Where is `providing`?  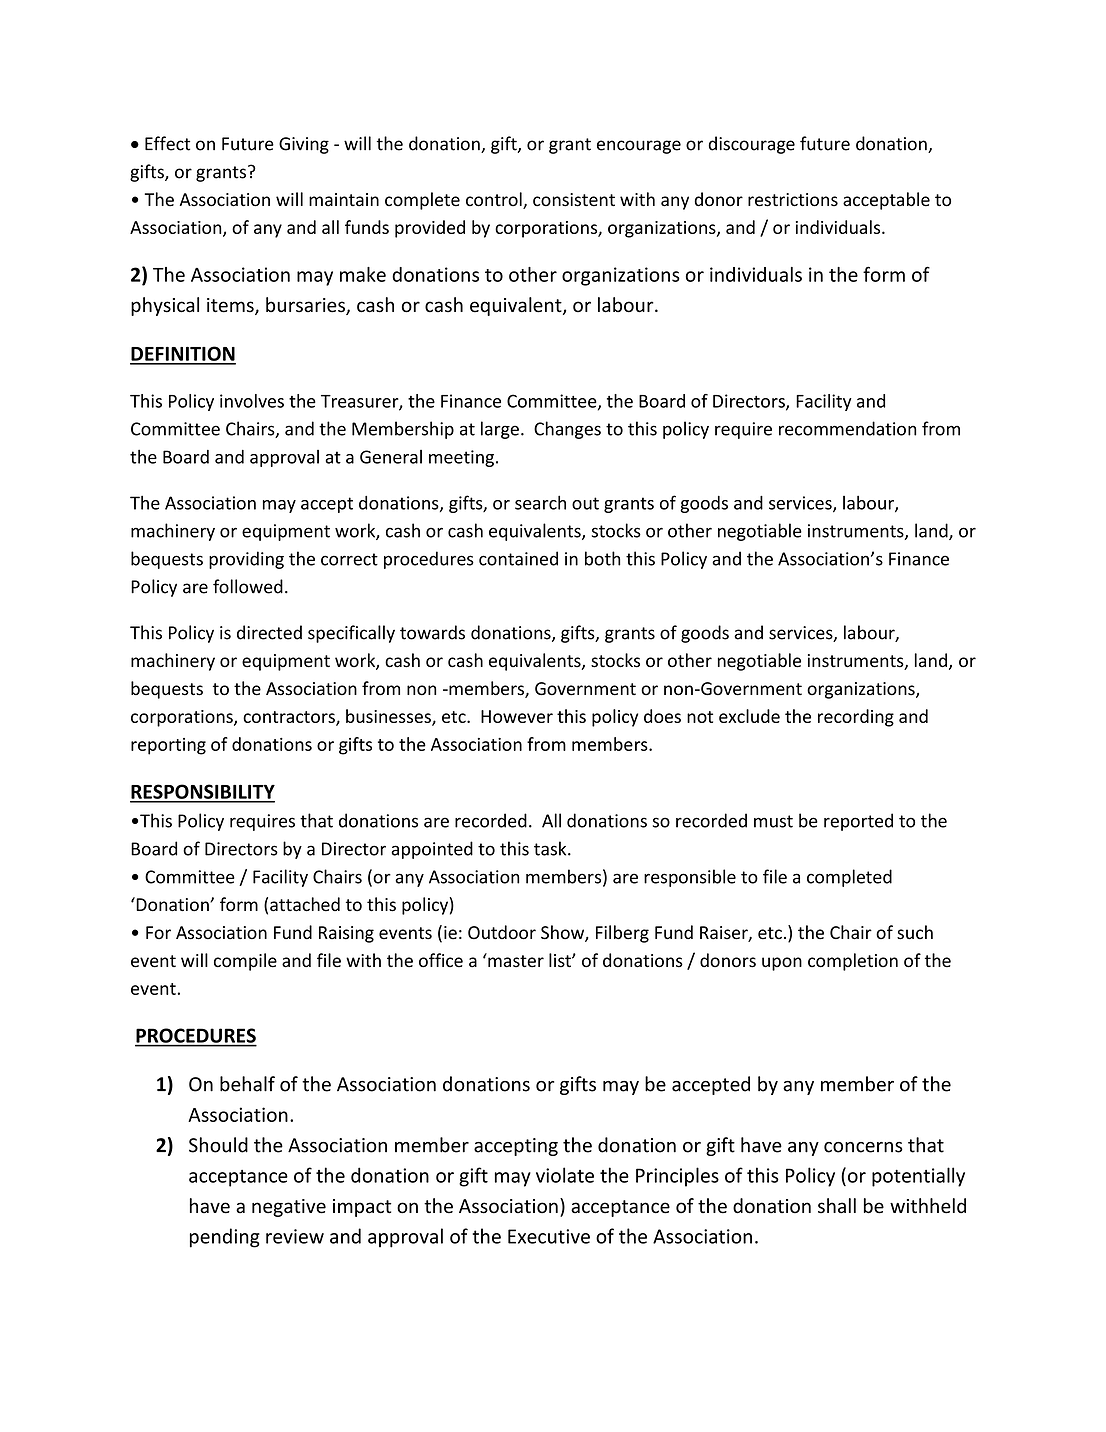 providing is located at coordinates (246, 560).
